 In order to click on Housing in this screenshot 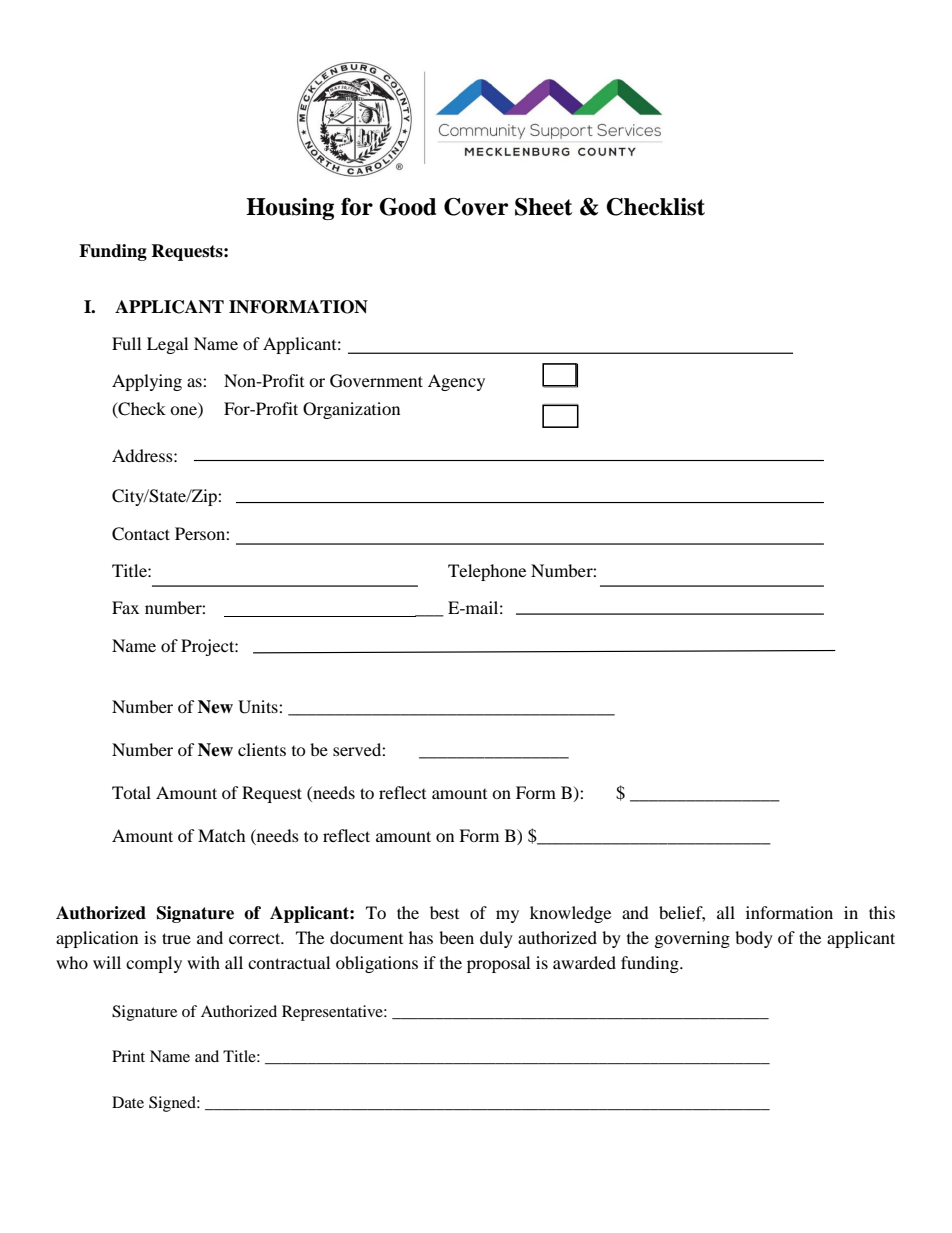, I will do `click(290, 209)`.
